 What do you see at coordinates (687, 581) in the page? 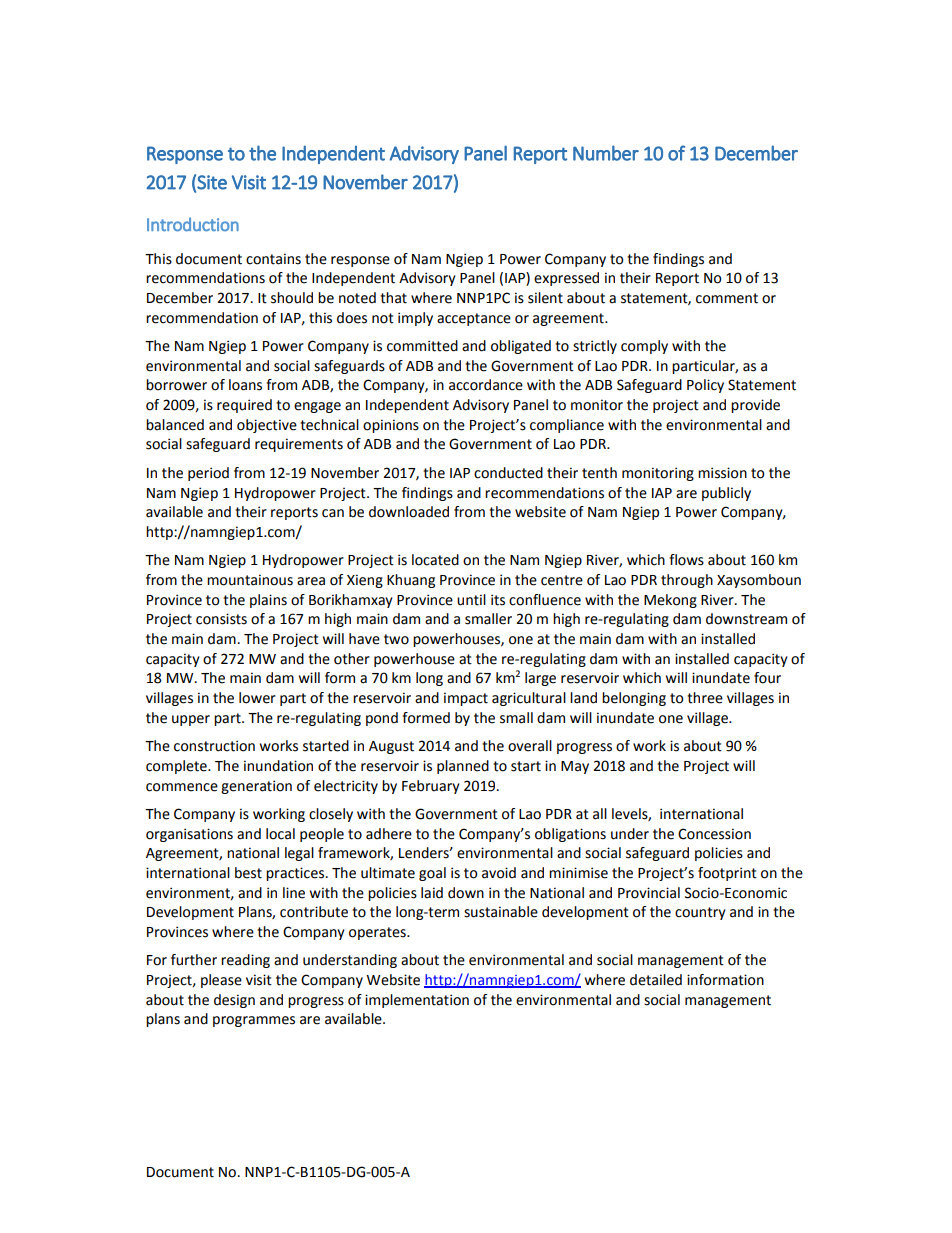
I see `through` at bounding box center [687, 581].
